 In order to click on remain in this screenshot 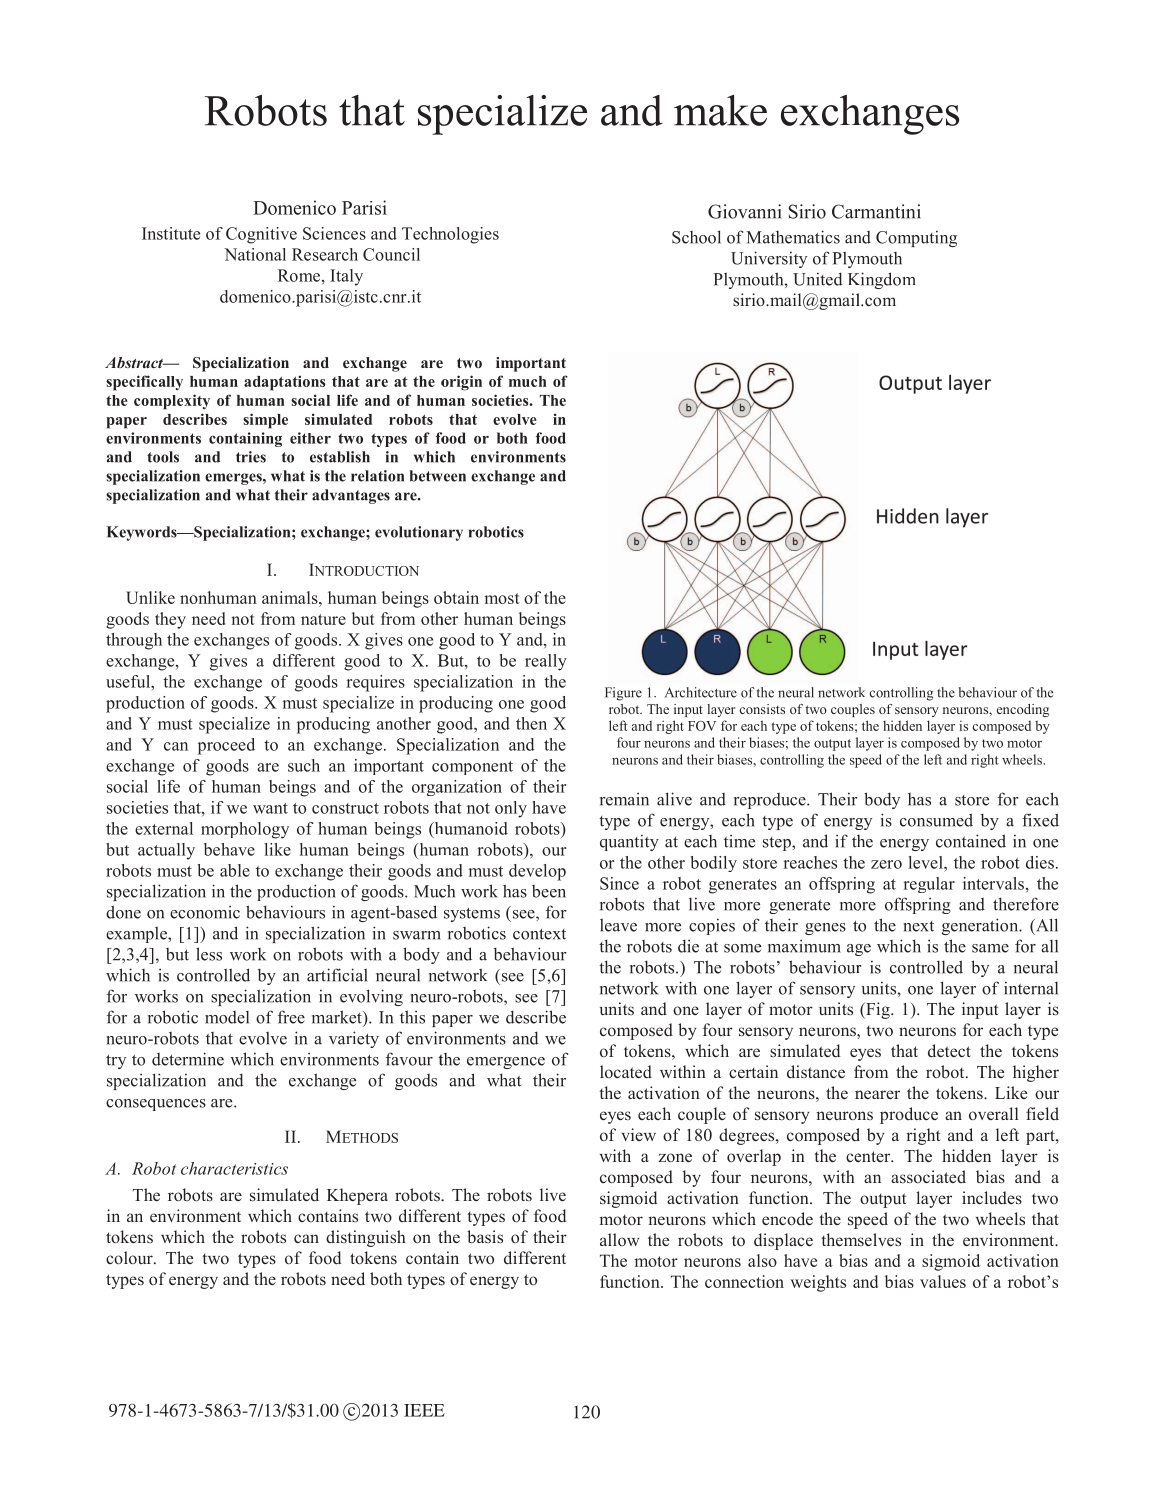, I will do `click(624, 799)`.
